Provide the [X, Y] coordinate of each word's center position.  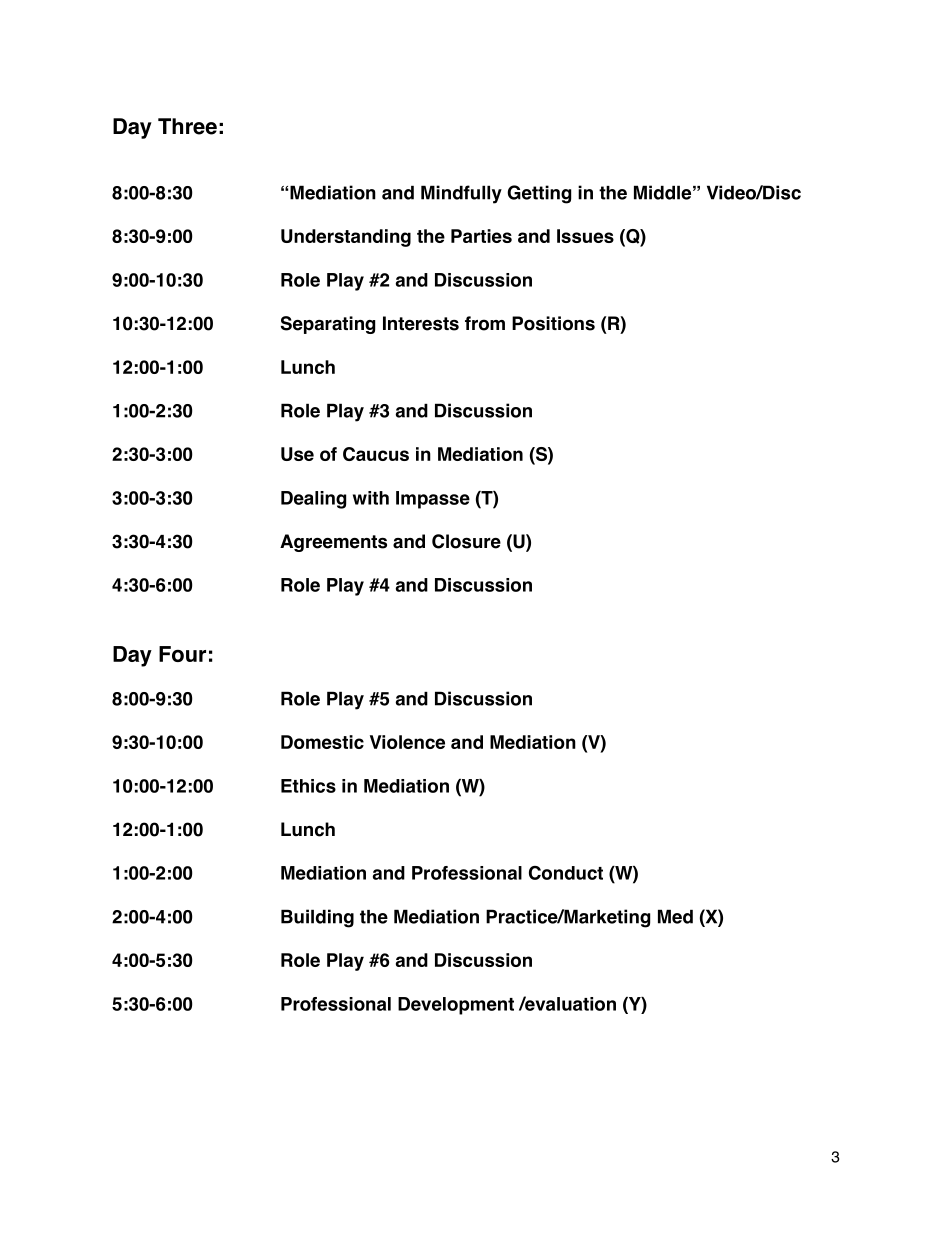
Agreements [333, 543]
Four [182, 654]
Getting [539, 194]
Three [187, 126]
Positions [553, 323]
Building [317, 918]
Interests [421, 323]
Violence [407, 742]
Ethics [308, 786]
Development [456, 1006]
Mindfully [461, 194]
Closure [466, 541]
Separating [328, 325]
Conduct [566, 873]
